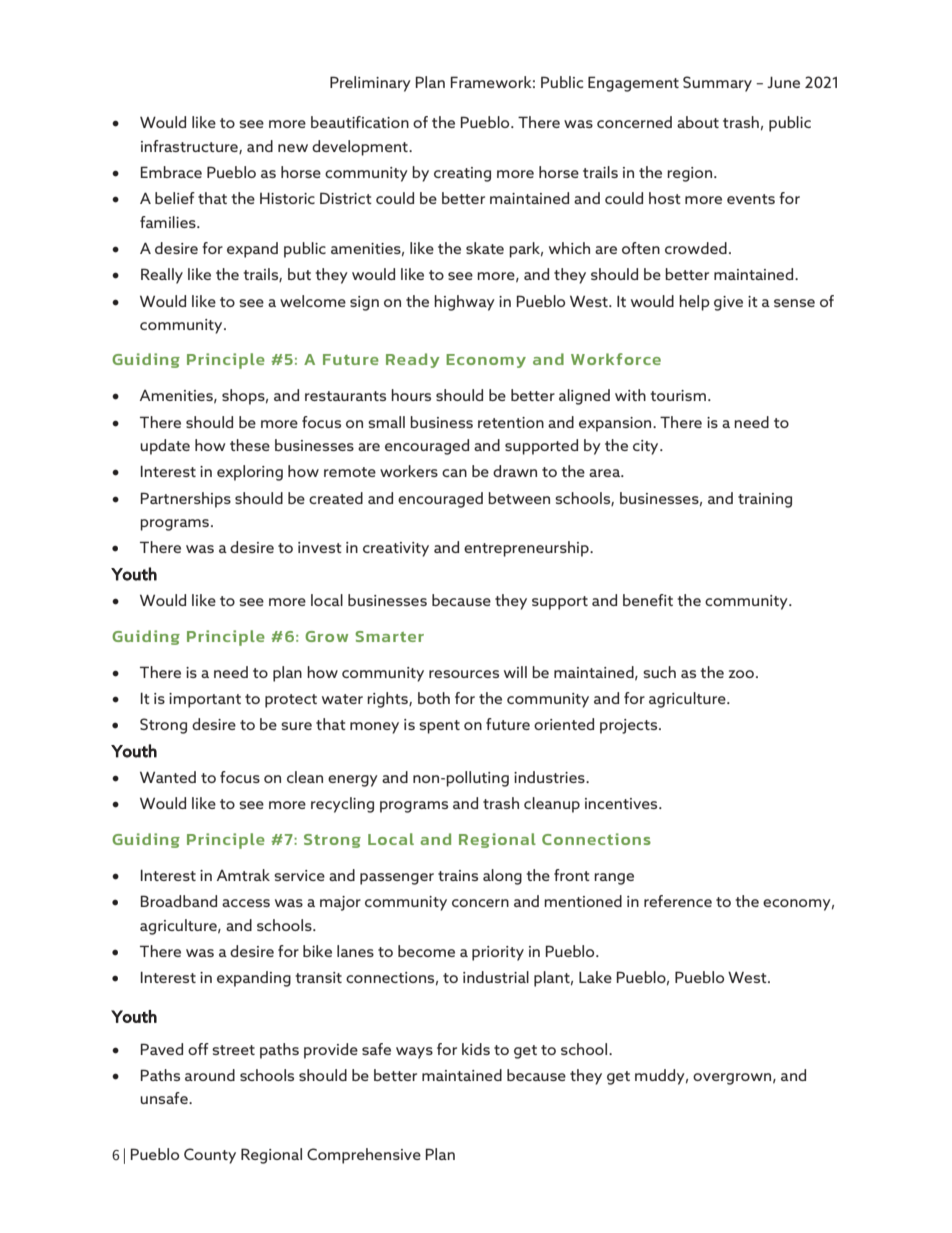  I want to click on creating, so click(462, 174).
